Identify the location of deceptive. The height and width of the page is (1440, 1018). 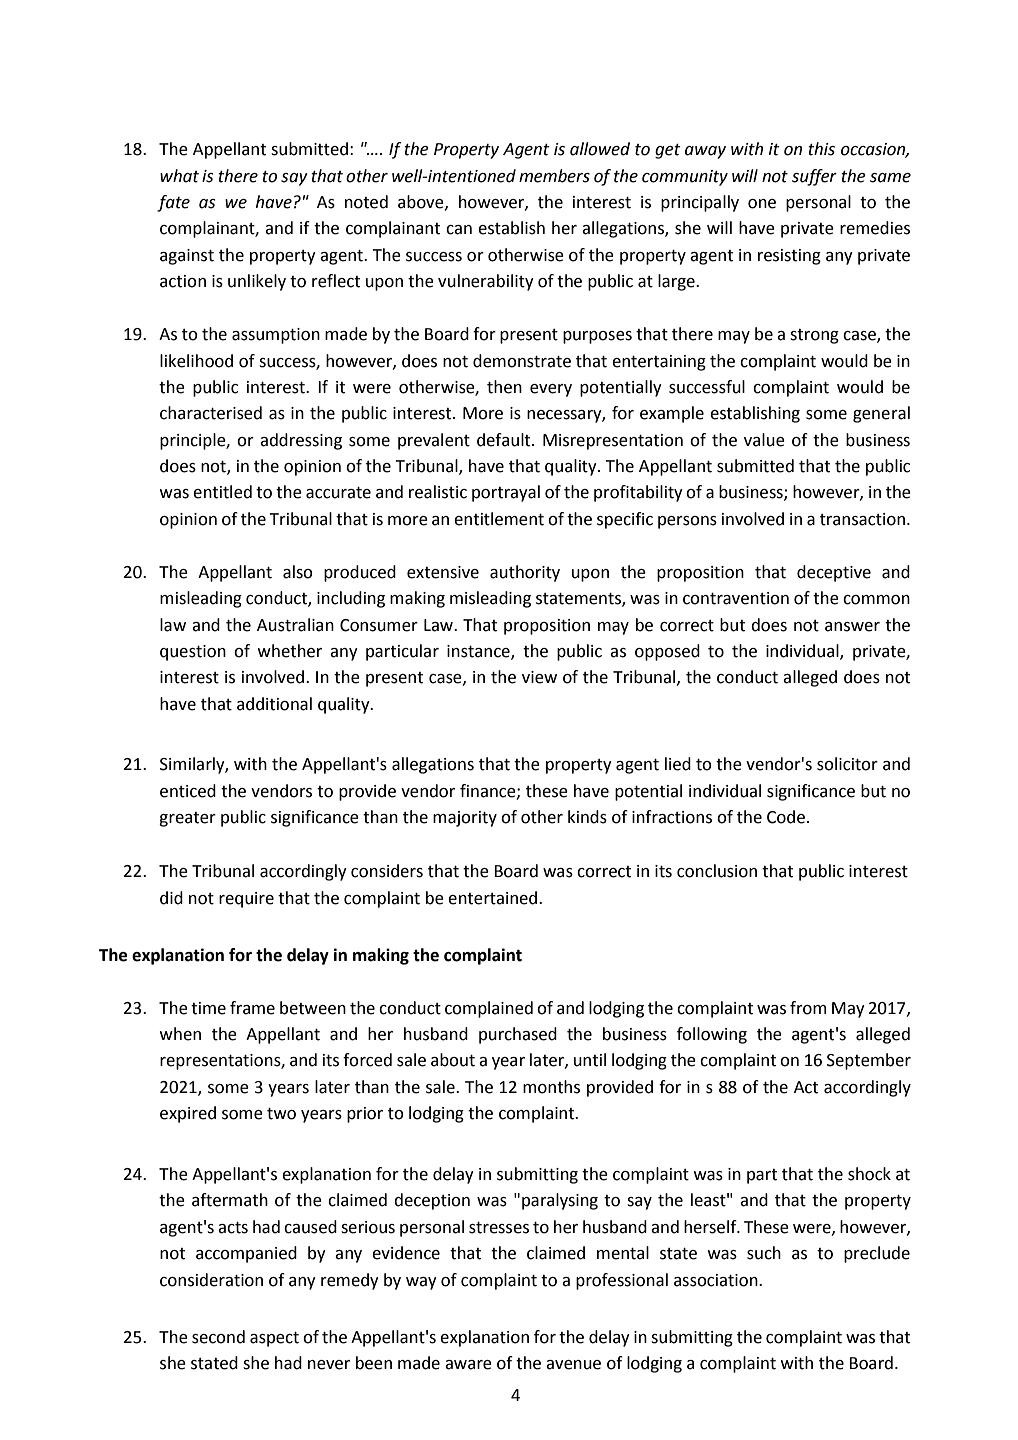
(834, 573).
